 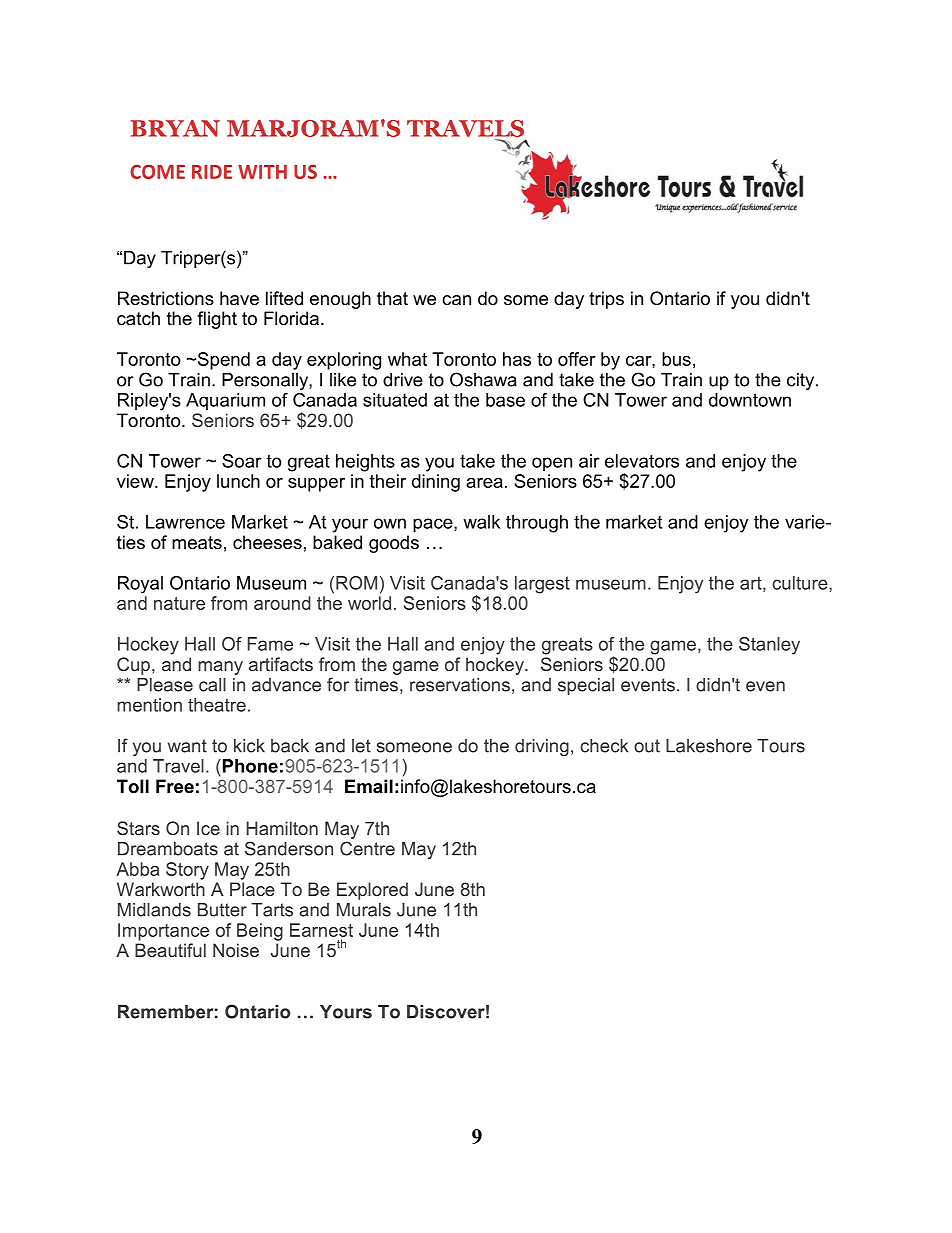 What do you see at coordinates (262, 172) in the screenshot?
I see `WITH` at bounding box center [262, 172].
